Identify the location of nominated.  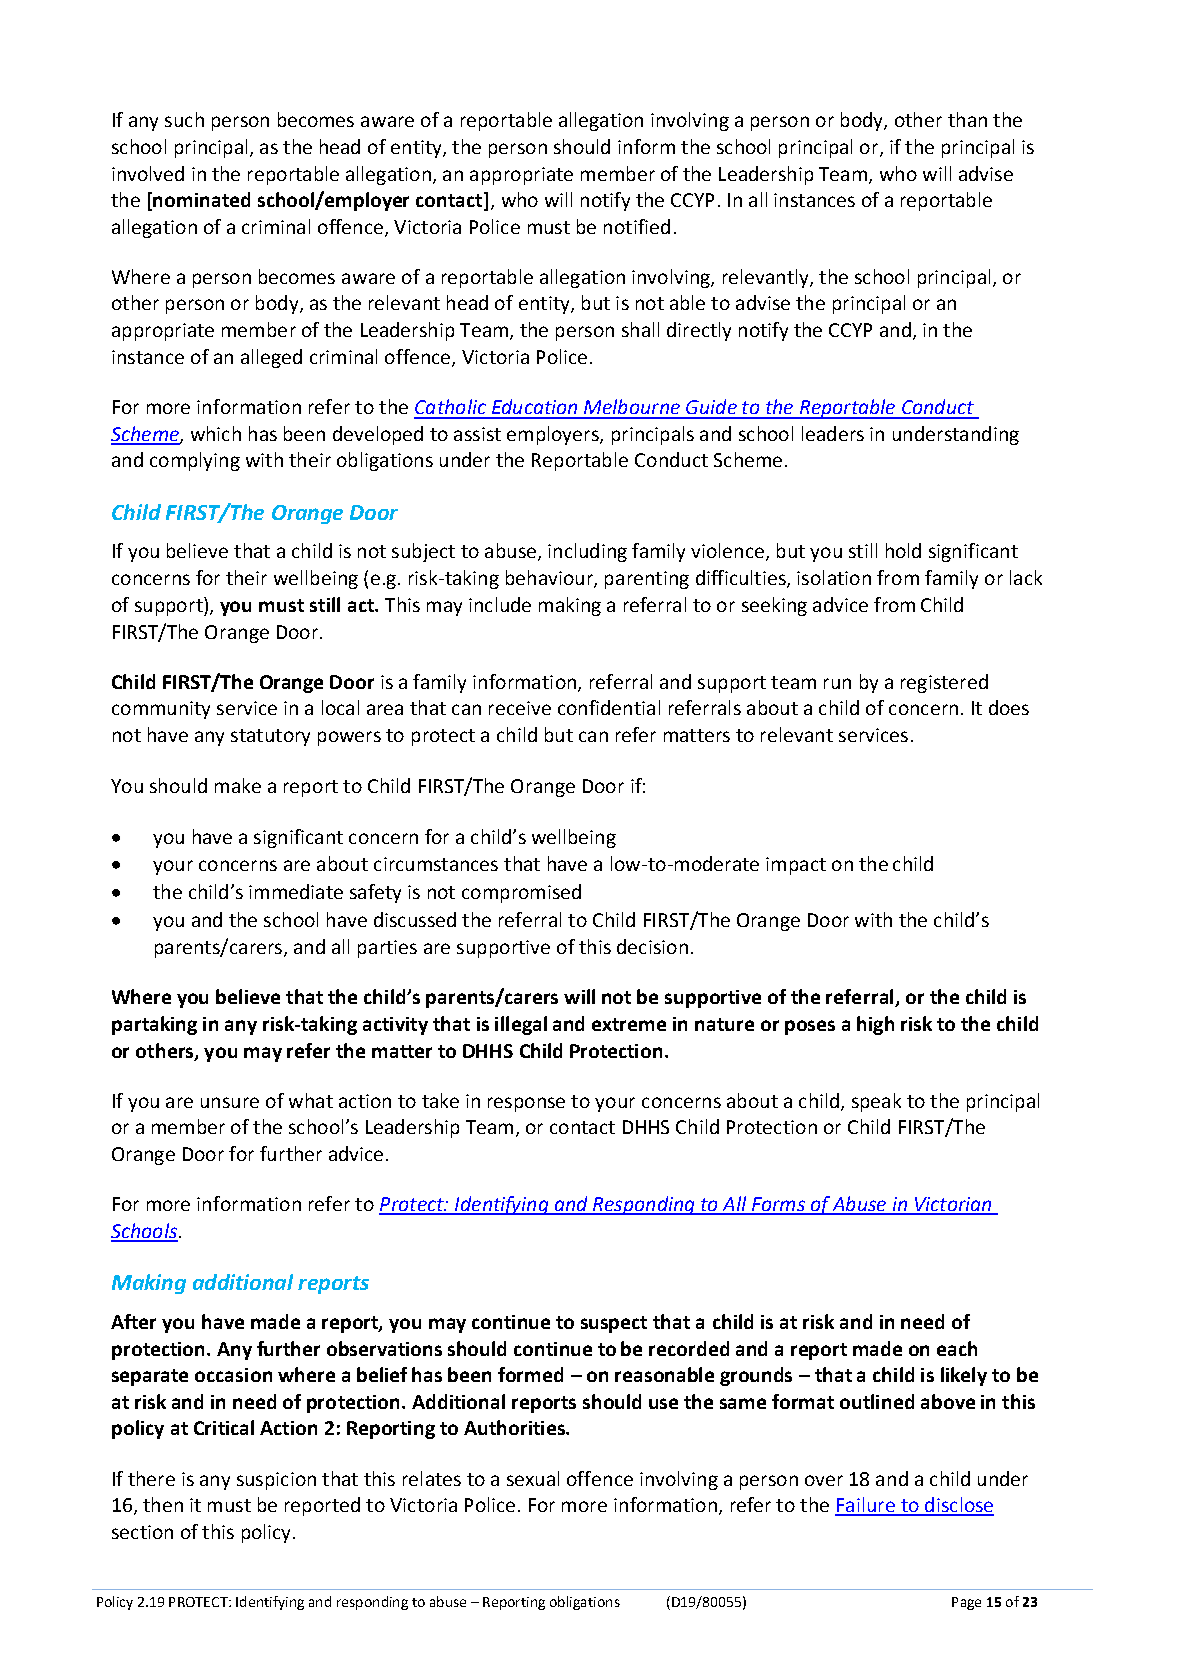
(200, 201).
